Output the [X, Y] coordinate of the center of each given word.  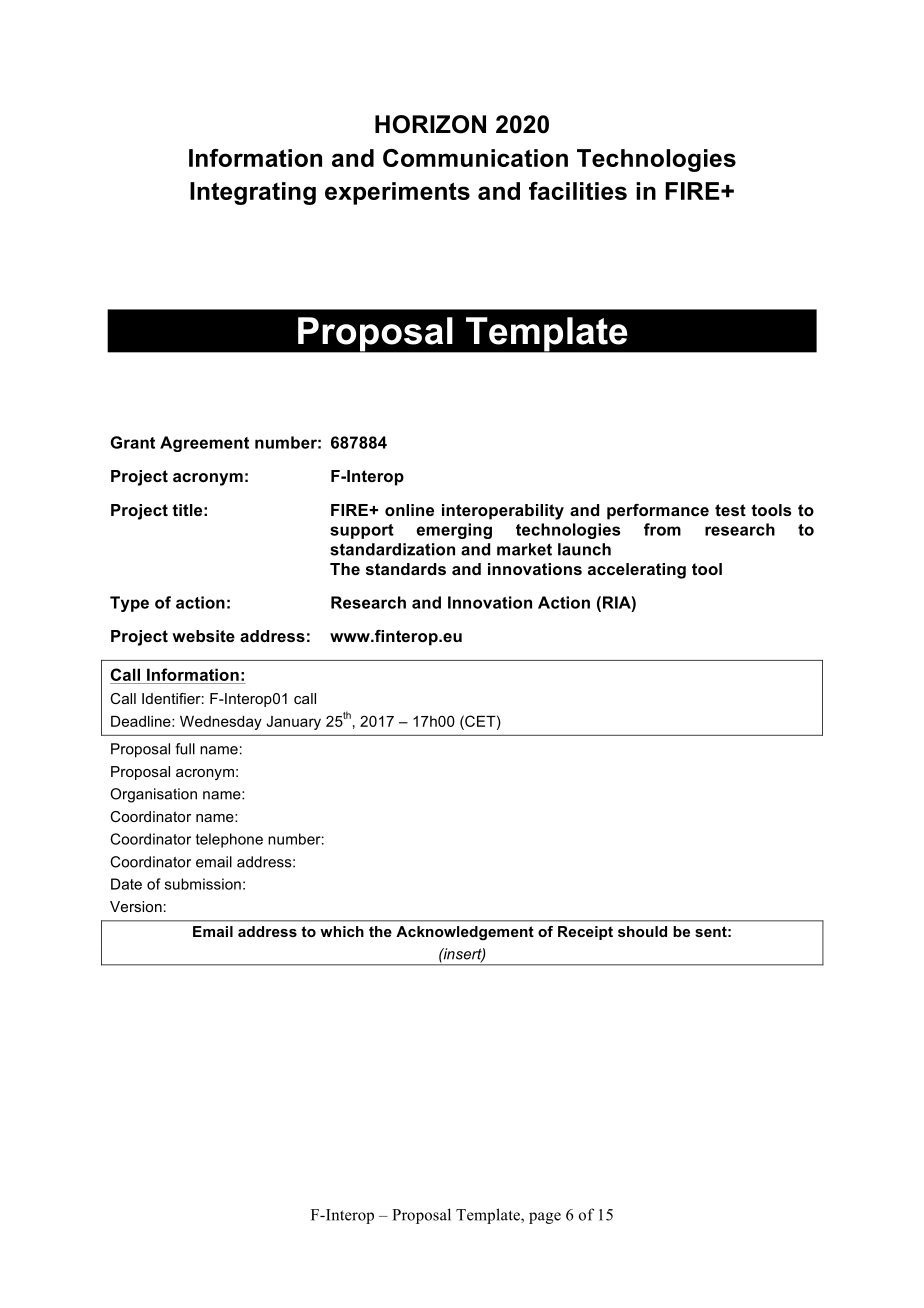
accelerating [637, 571]
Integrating [253, 193]
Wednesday [221, 723]
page [545, 1218]
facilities [578, 191]
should [642, 931]
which [342, 931]
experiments [397, 193]
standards [406, 569]
